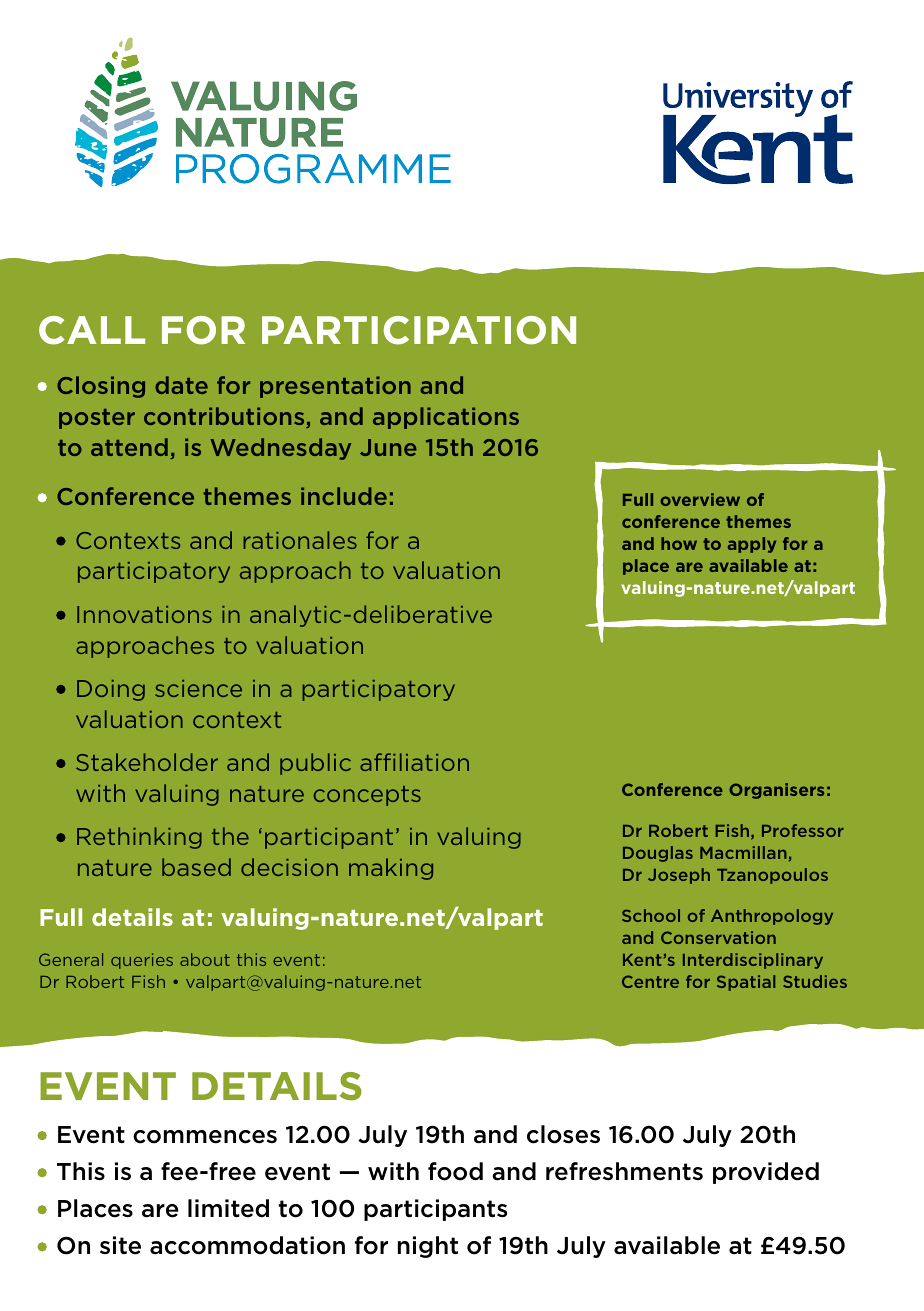  I want to click on include, so click(344, 496).
